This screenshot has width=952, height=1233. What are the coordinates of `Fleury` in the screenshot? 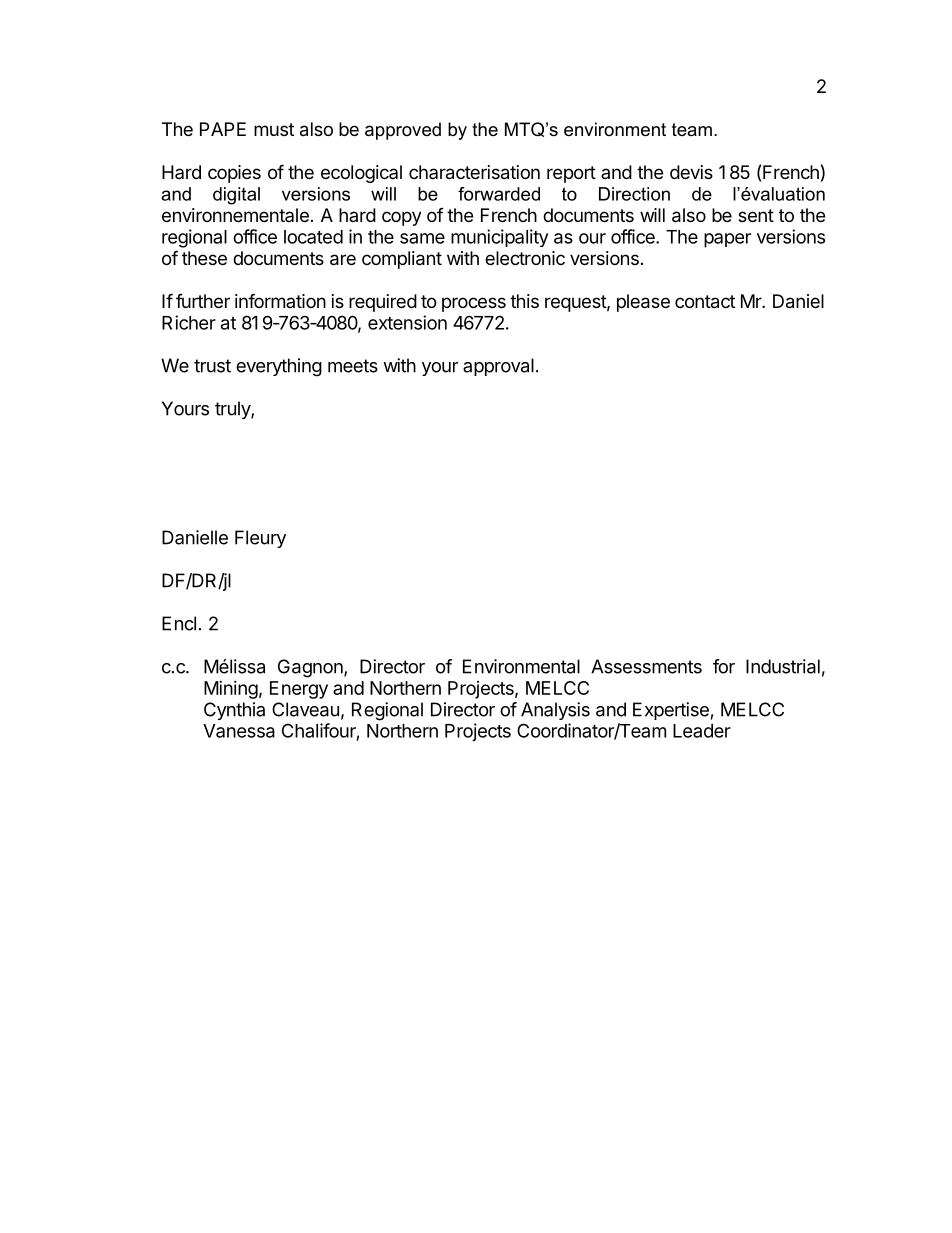 It's located at (260, 539).
